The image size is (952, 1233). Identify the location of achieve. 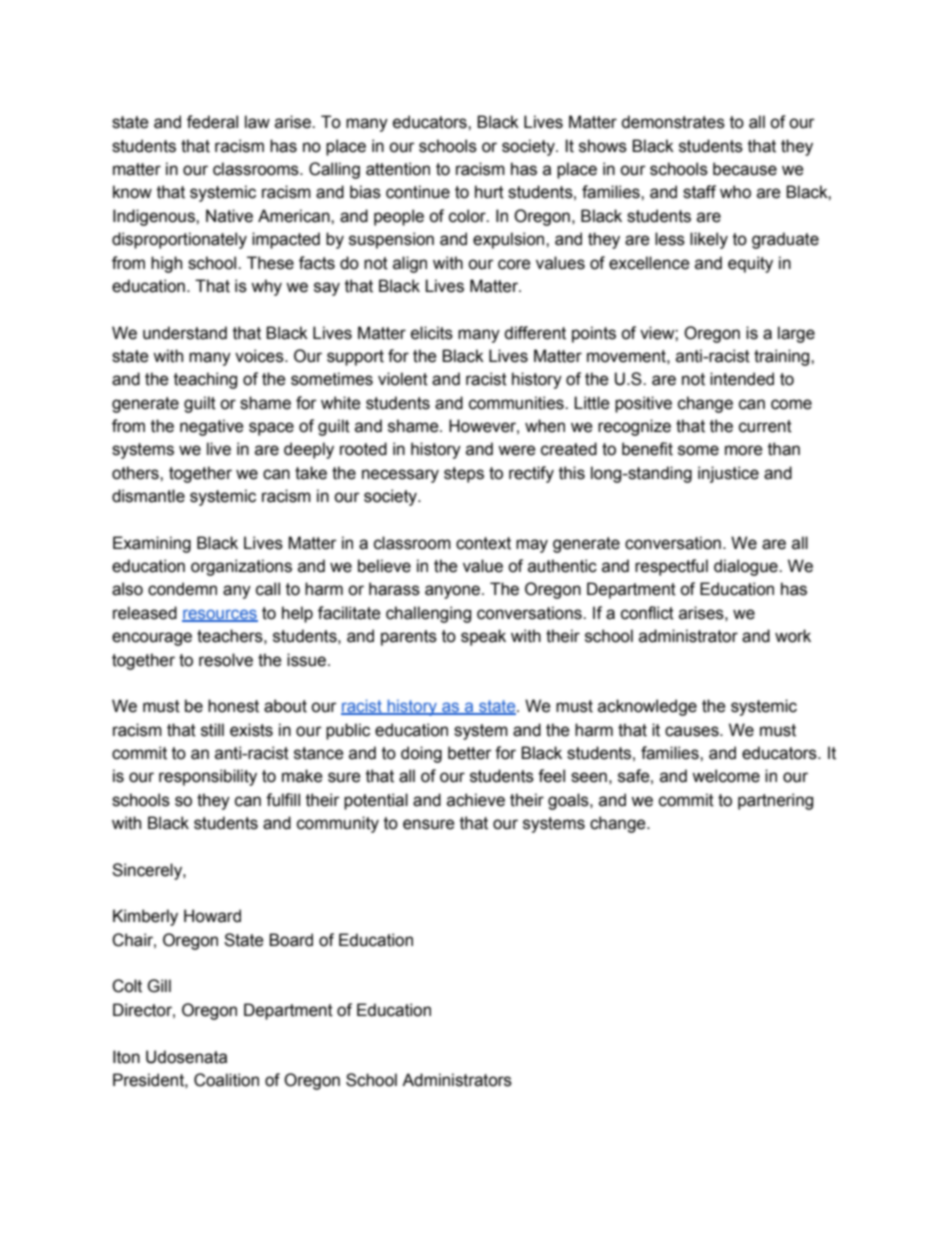
(476, 800).
